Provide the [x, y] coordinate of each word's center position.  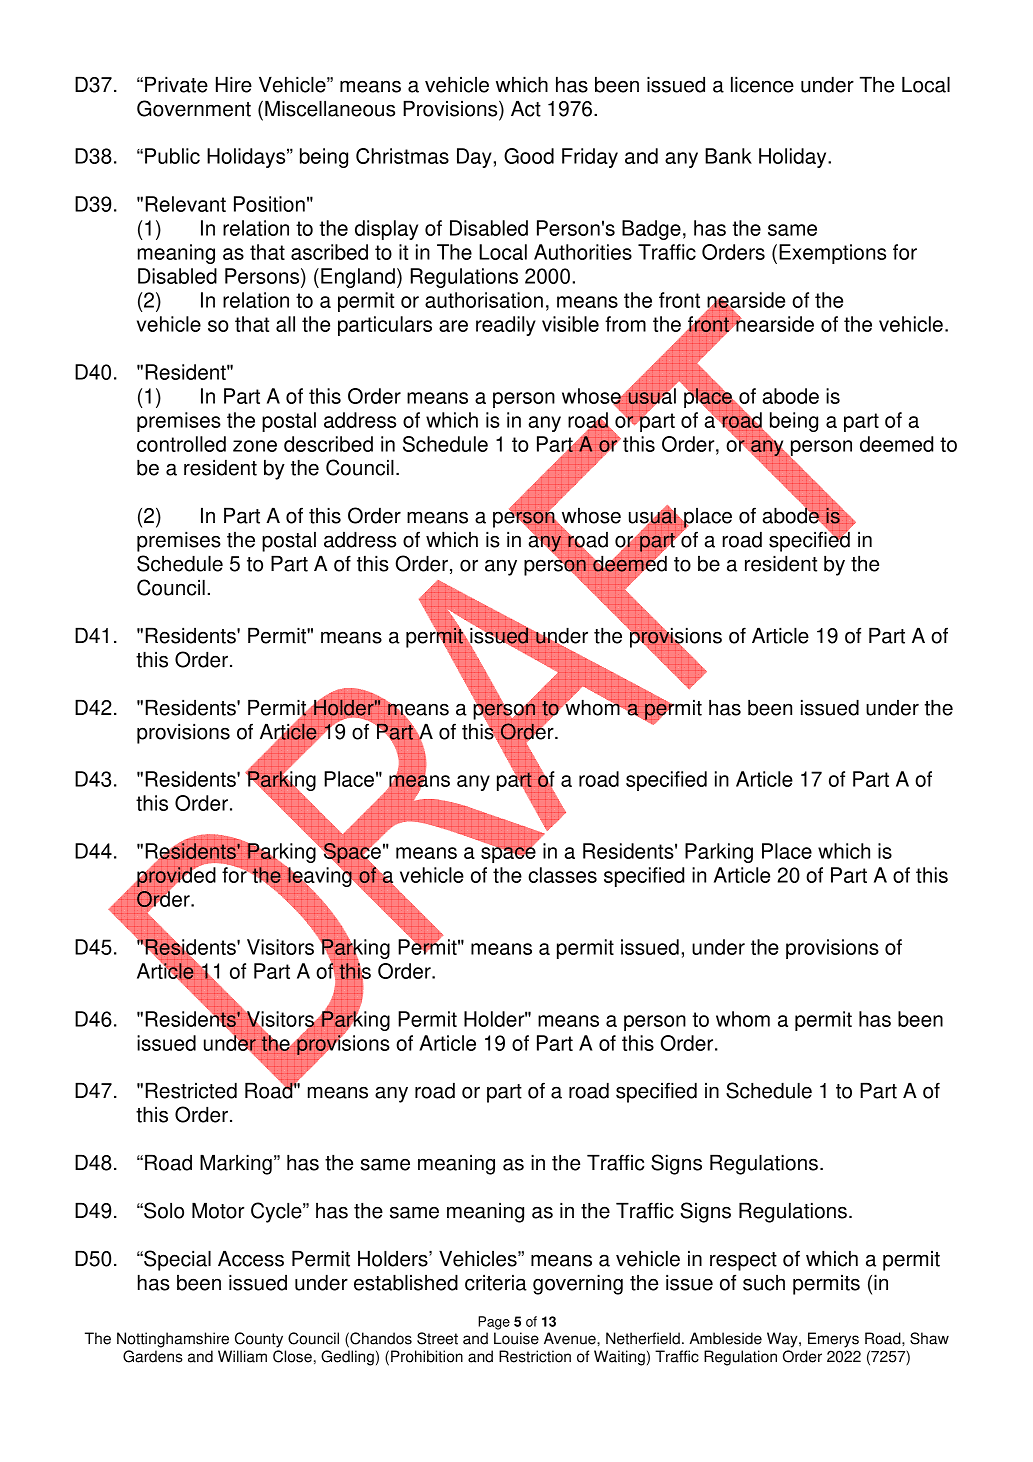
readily [506, 326]
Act [526, 108]
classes [562, 875]
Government [194, 108]
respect [743, 1261]
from [625, 324]
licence [762, 84]
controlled [181, 444]
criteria [496, 1282]
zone [255, 446]
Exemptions [832, 254]
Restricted [191, 1090]
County [259, 1340]
